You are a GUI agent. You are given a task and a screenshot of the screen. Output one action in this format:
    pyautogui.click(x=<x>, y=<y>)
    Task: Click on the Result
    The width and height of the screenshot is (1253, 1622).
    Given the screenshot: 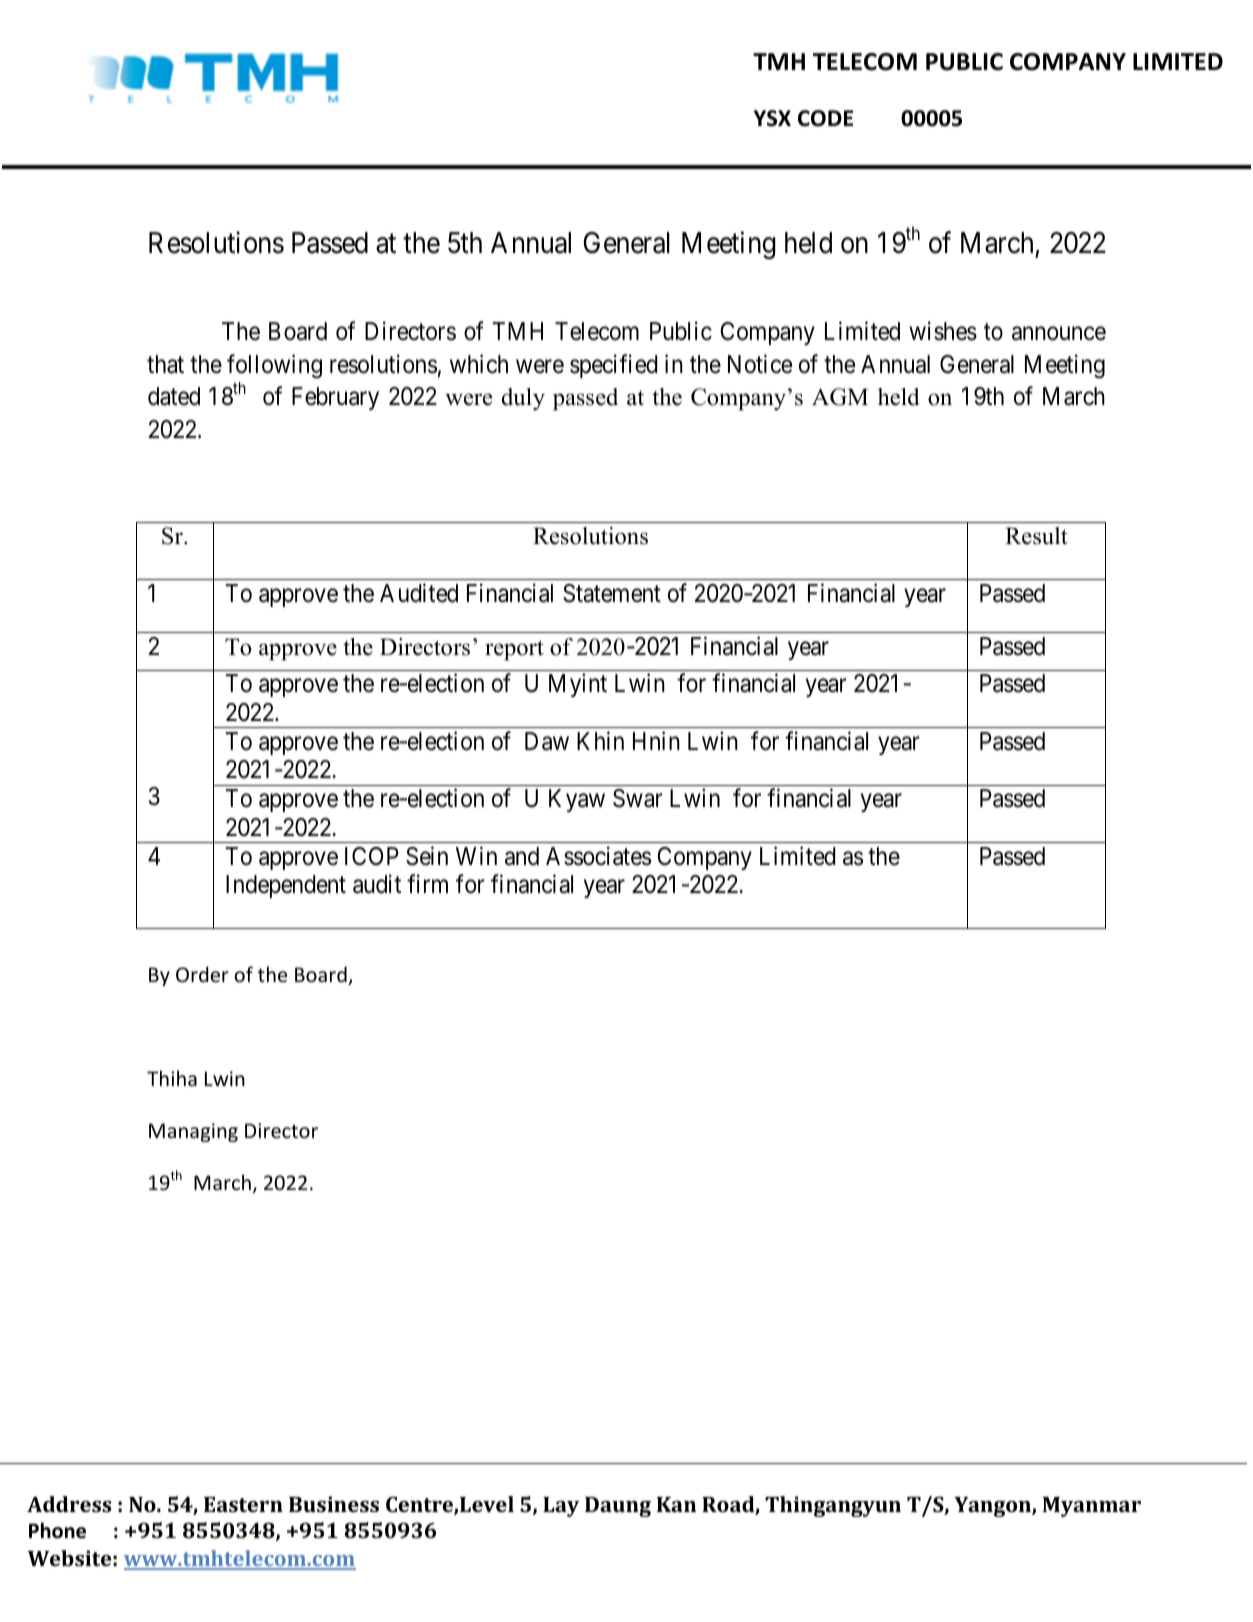 What is the action you would take?
    pyautogui.click(x=1036, y=536)
